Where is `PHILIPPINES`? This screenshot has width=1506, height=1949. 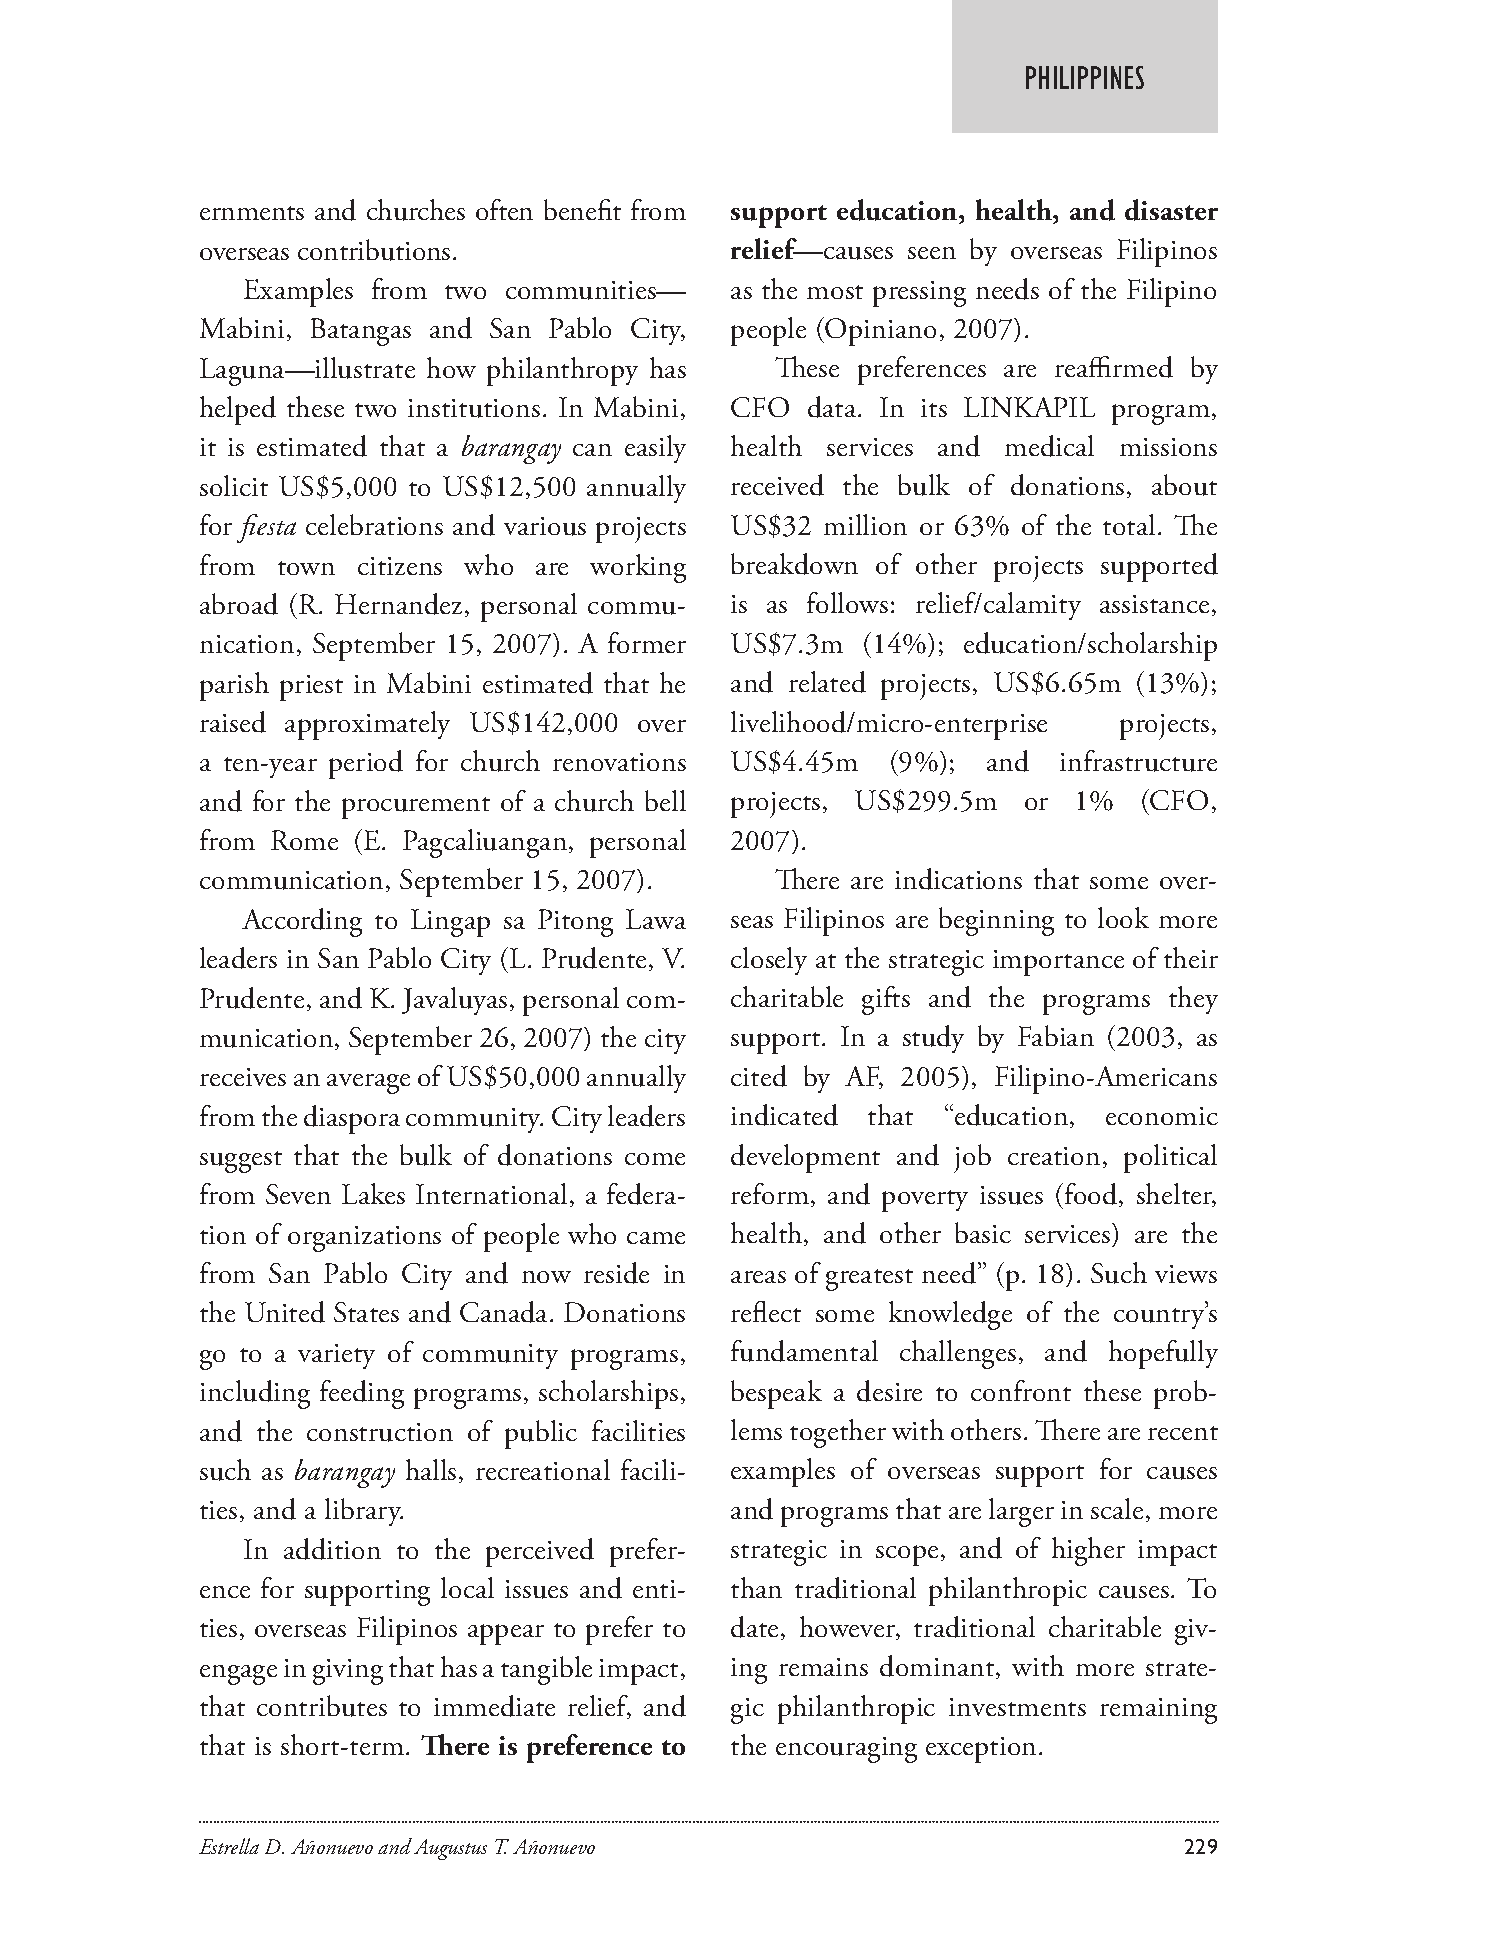
PHILIPPINES is located at coordinates (1085, 77).
